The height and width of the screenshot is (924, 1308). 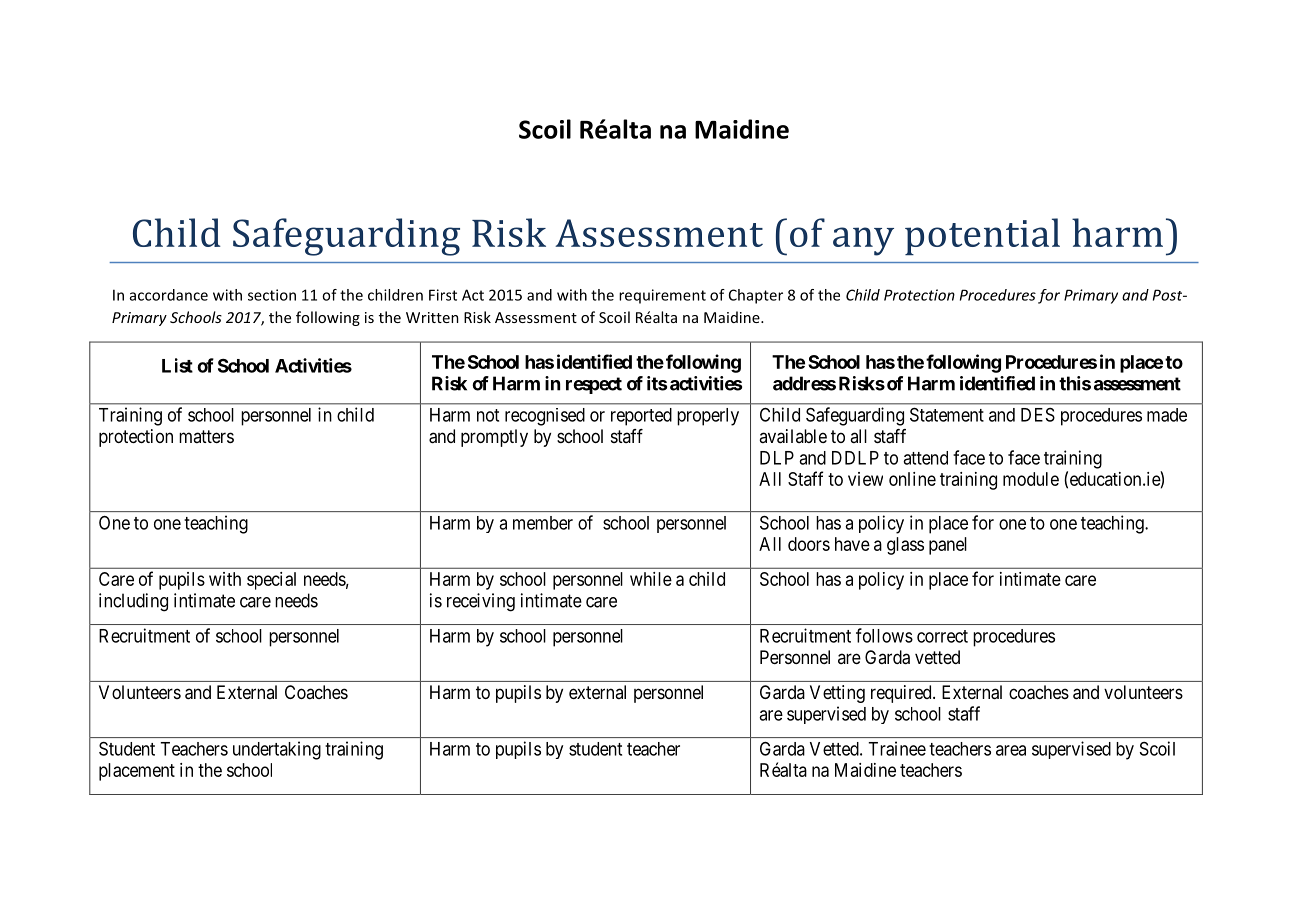 I want to click on panel, so click(x=948, y=546).
